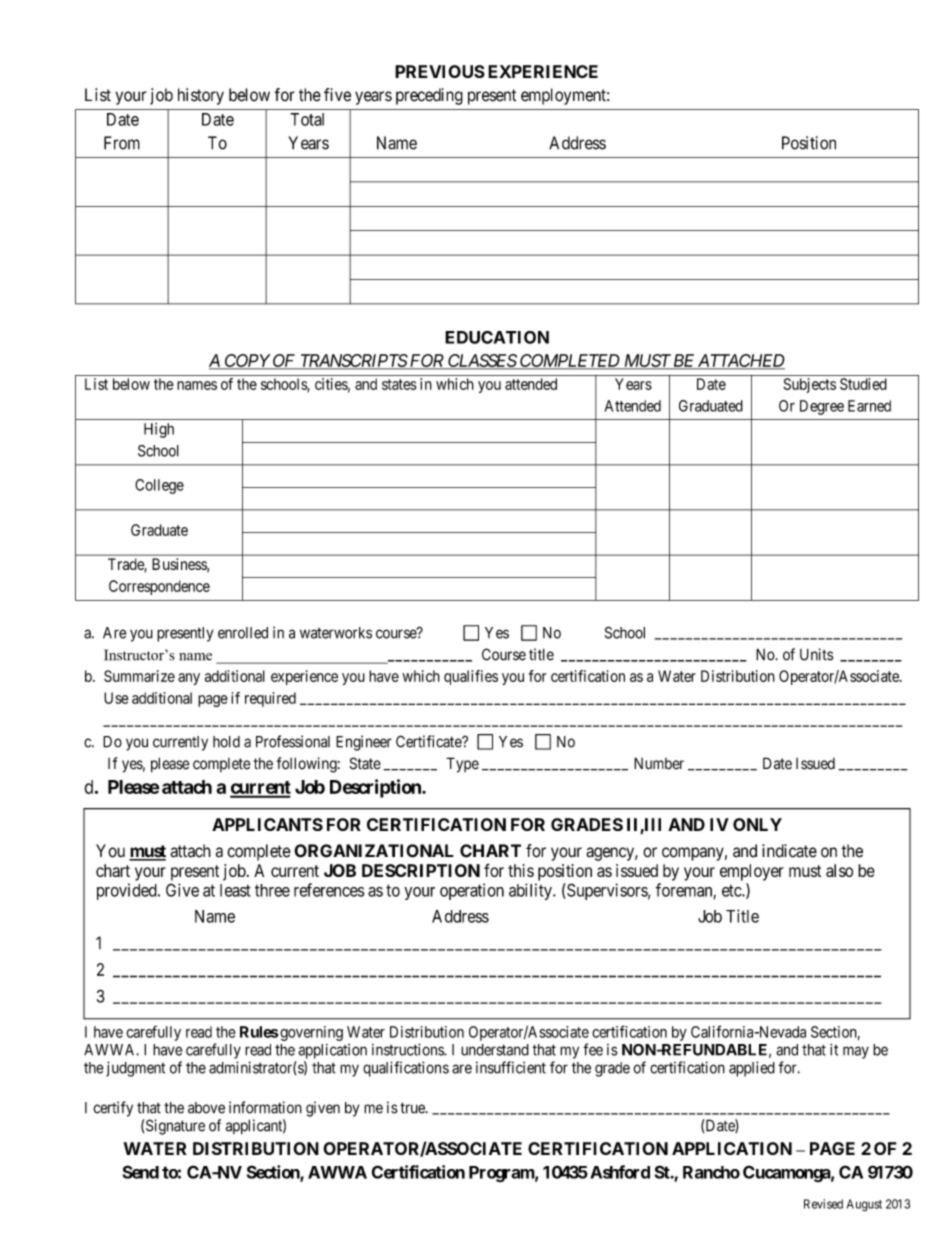  Describe the element at coordinates (440, 71) in the screenshot. I see `PREVIOUS` at that location.
